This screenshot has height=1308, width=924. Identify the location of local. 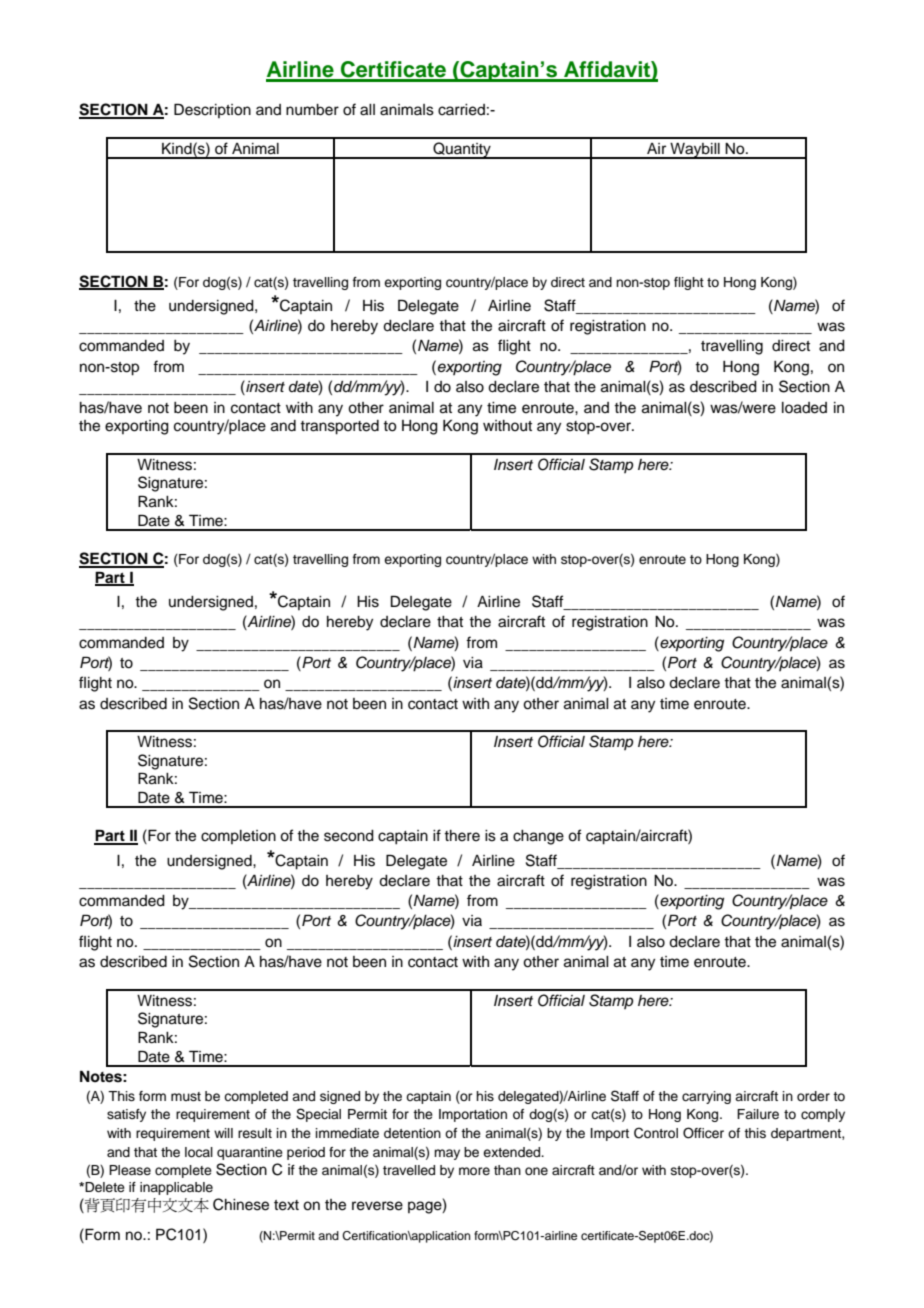
(199, 1152).
